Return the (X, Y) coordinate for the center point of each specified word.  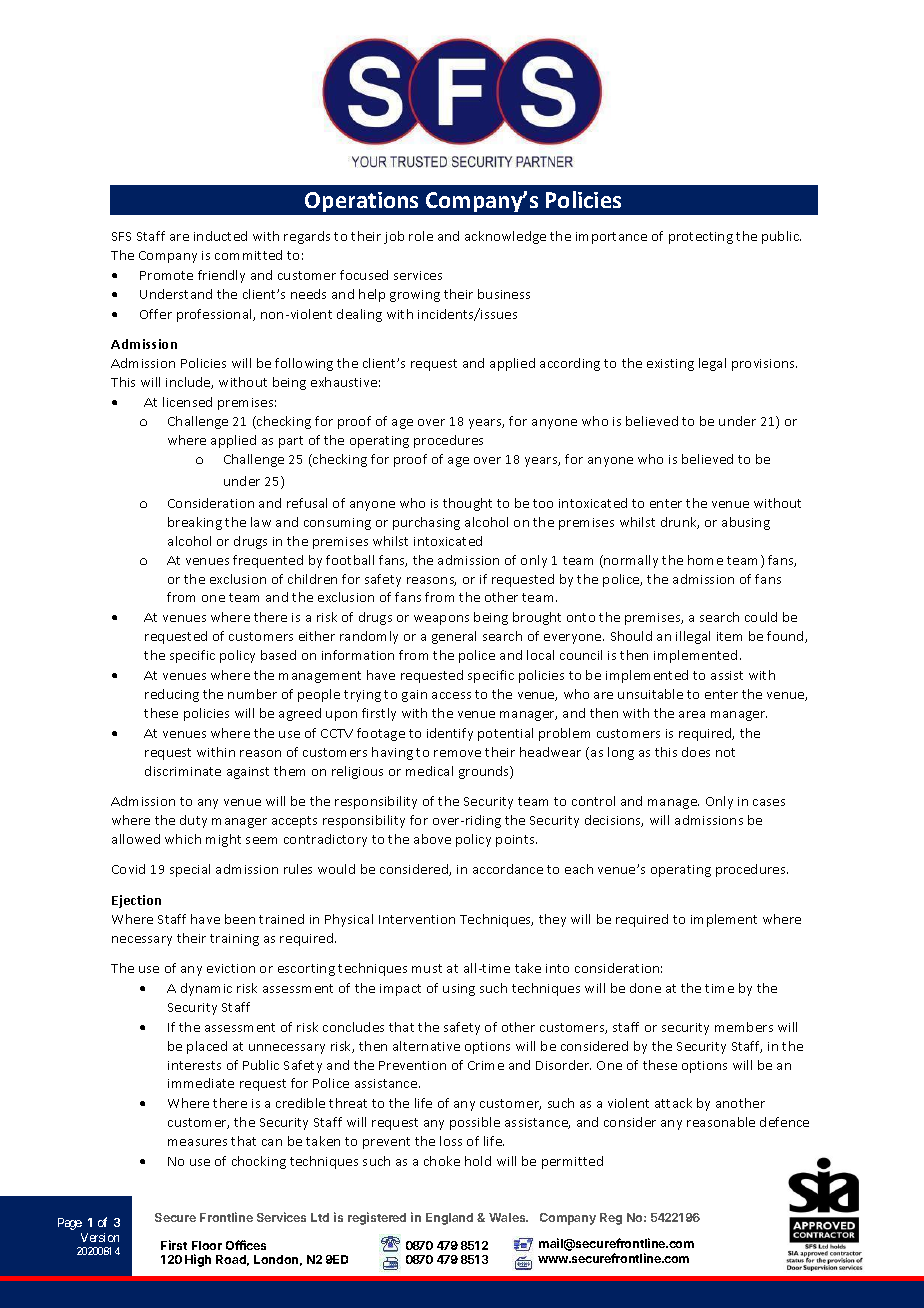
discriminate (183, 771)
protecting (701, 238)
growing (415, 296)
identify (450, 734)
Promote (166, 275)
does (696, 752)
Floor (207, 1245)
